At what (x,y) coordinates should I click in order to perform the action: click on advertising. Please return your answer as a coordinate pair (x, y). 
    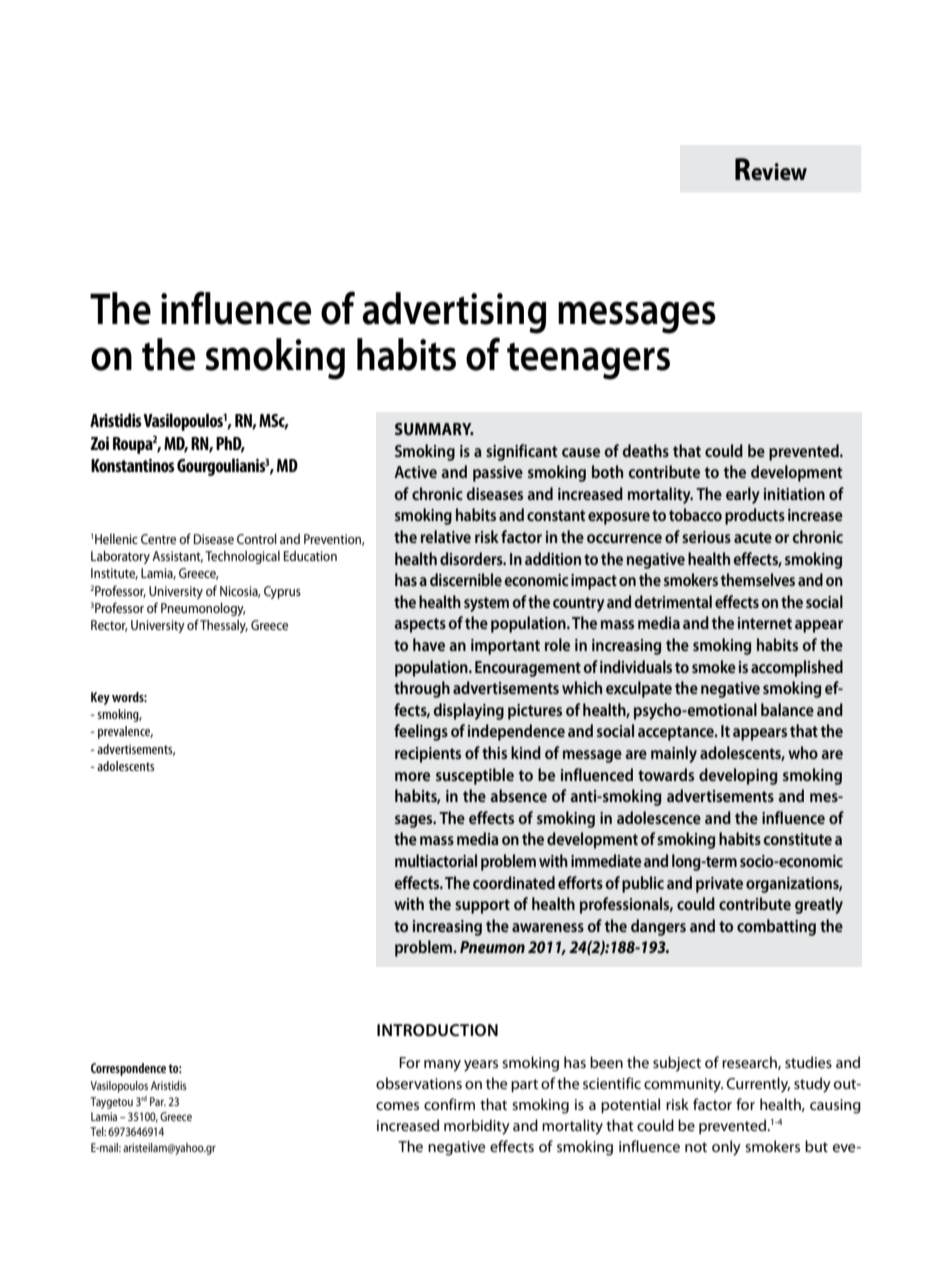
    Looking at the image, I should click on (454, 313).
